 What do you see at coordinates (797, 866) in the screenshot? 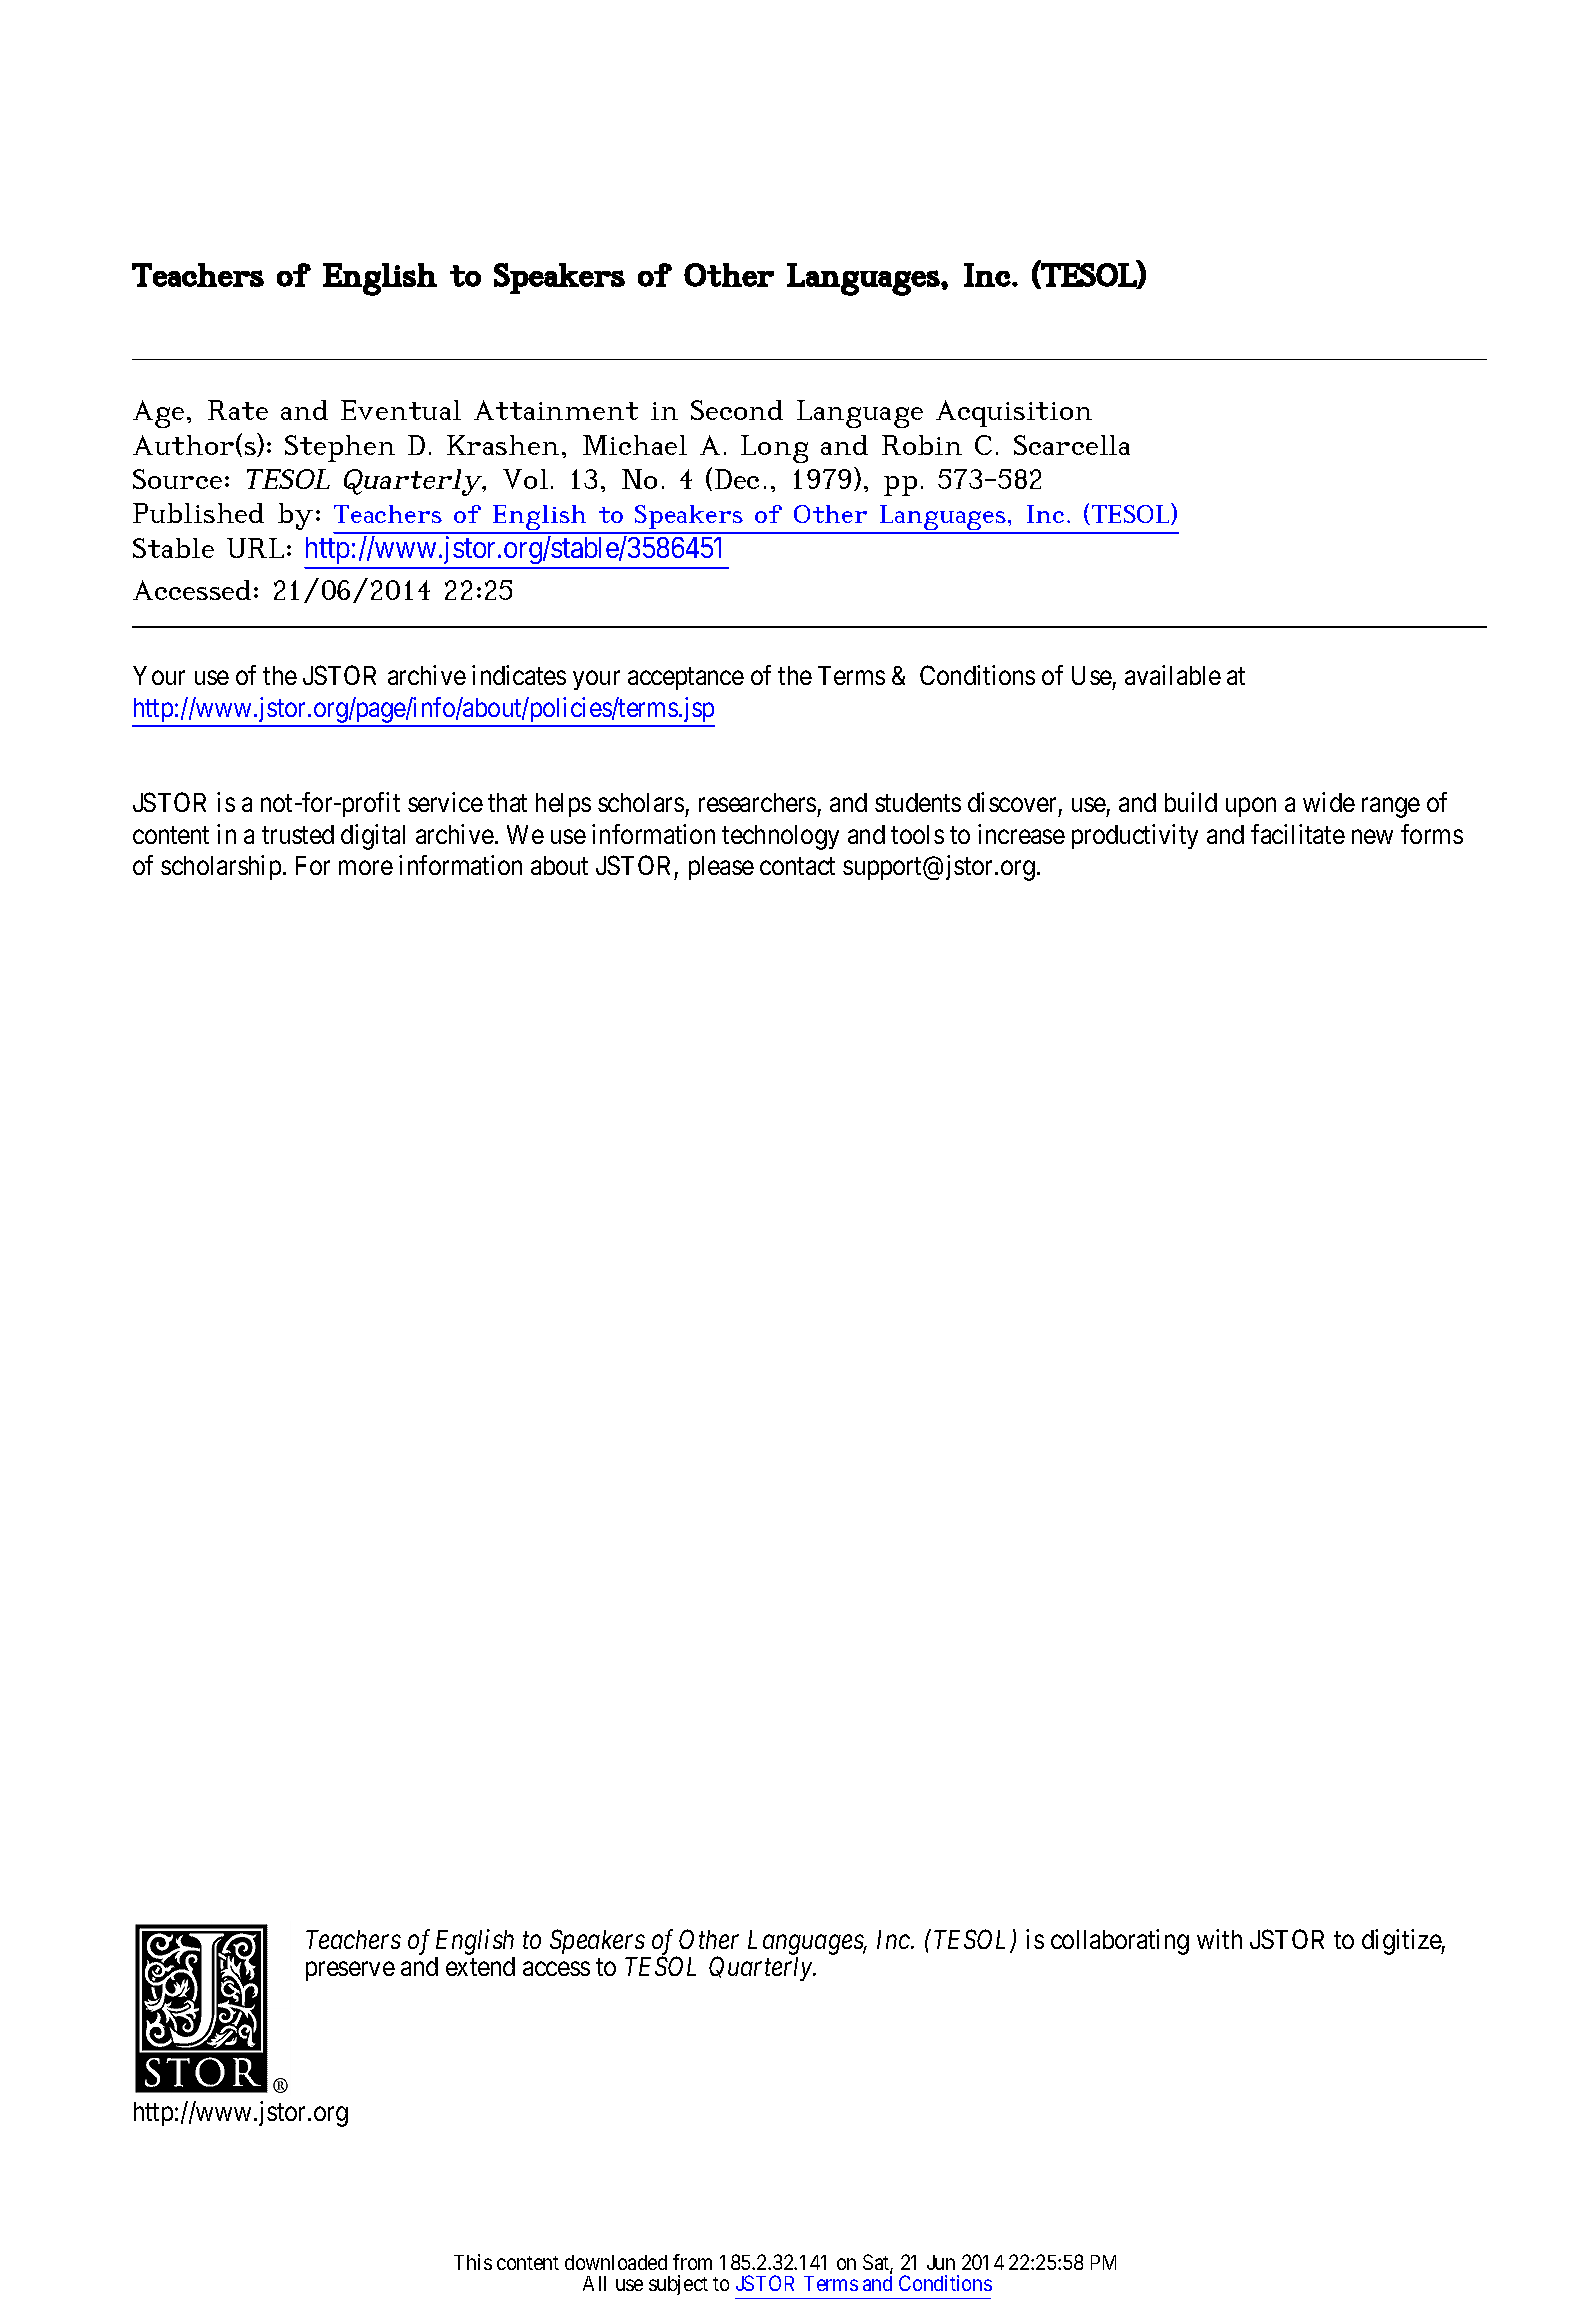
I see `contact` at bounding box center [797, 866].
